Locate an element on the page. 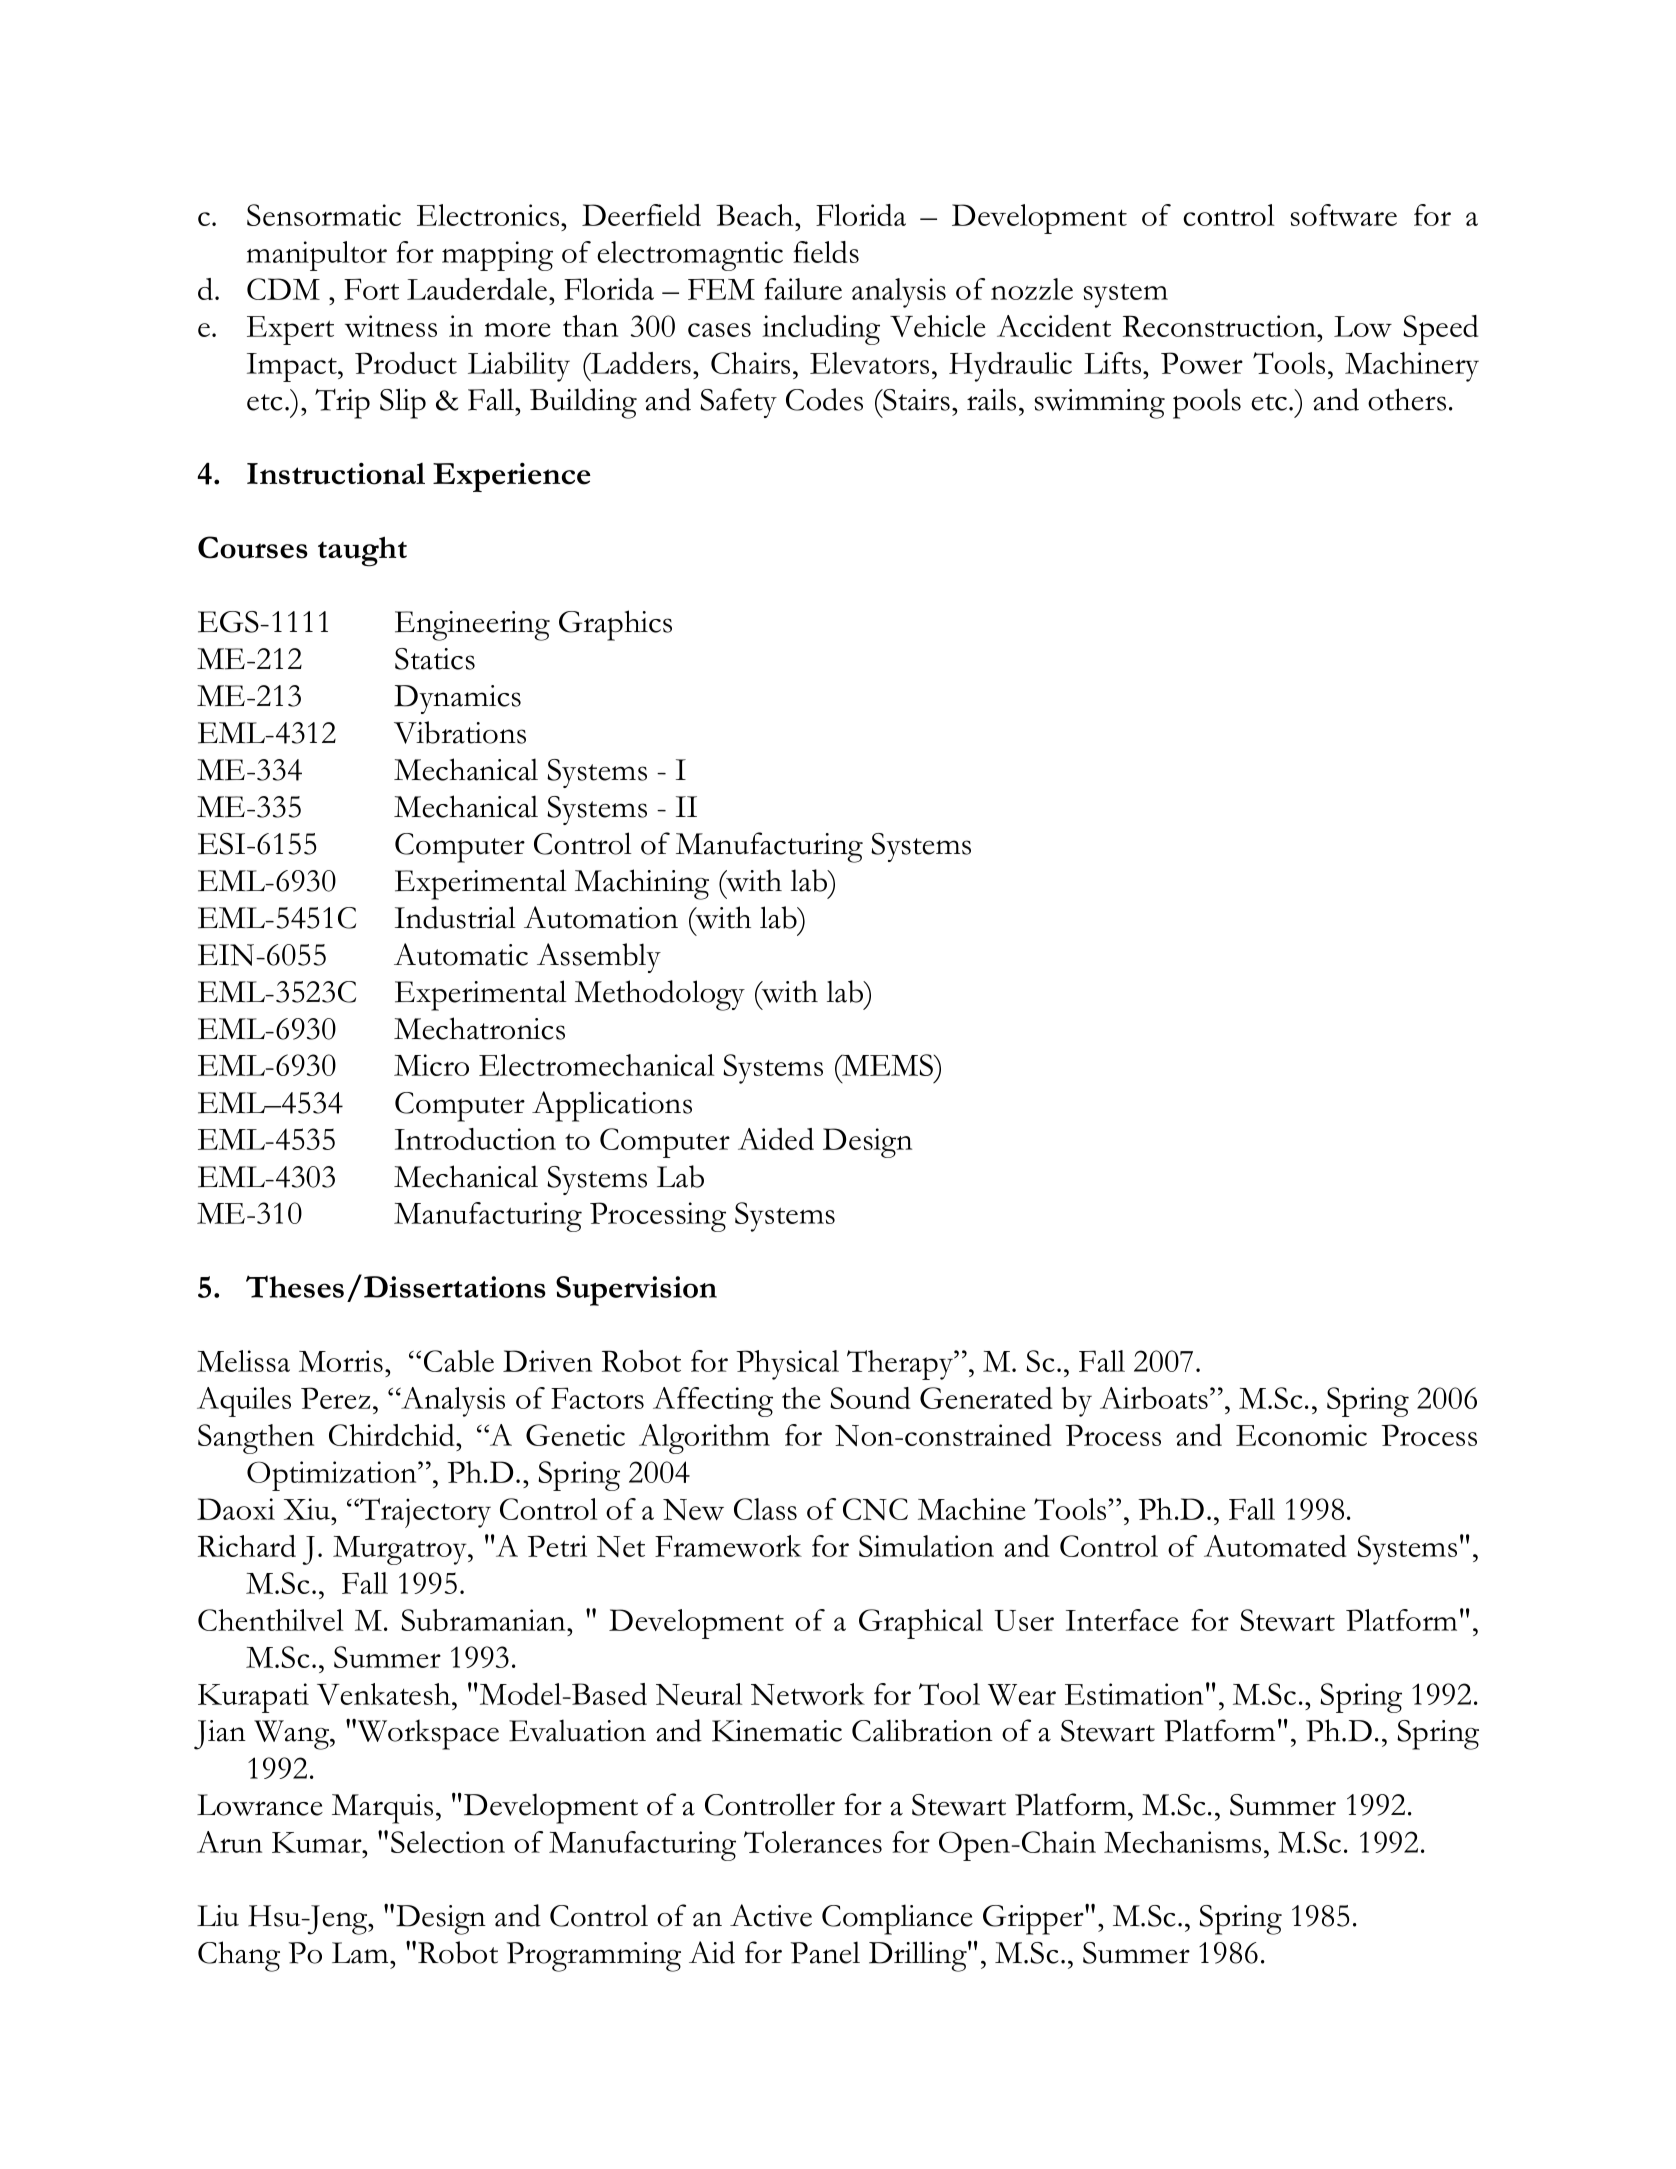 This document has width=1676, height=2169. software is located at coordinates (1344, 215).
